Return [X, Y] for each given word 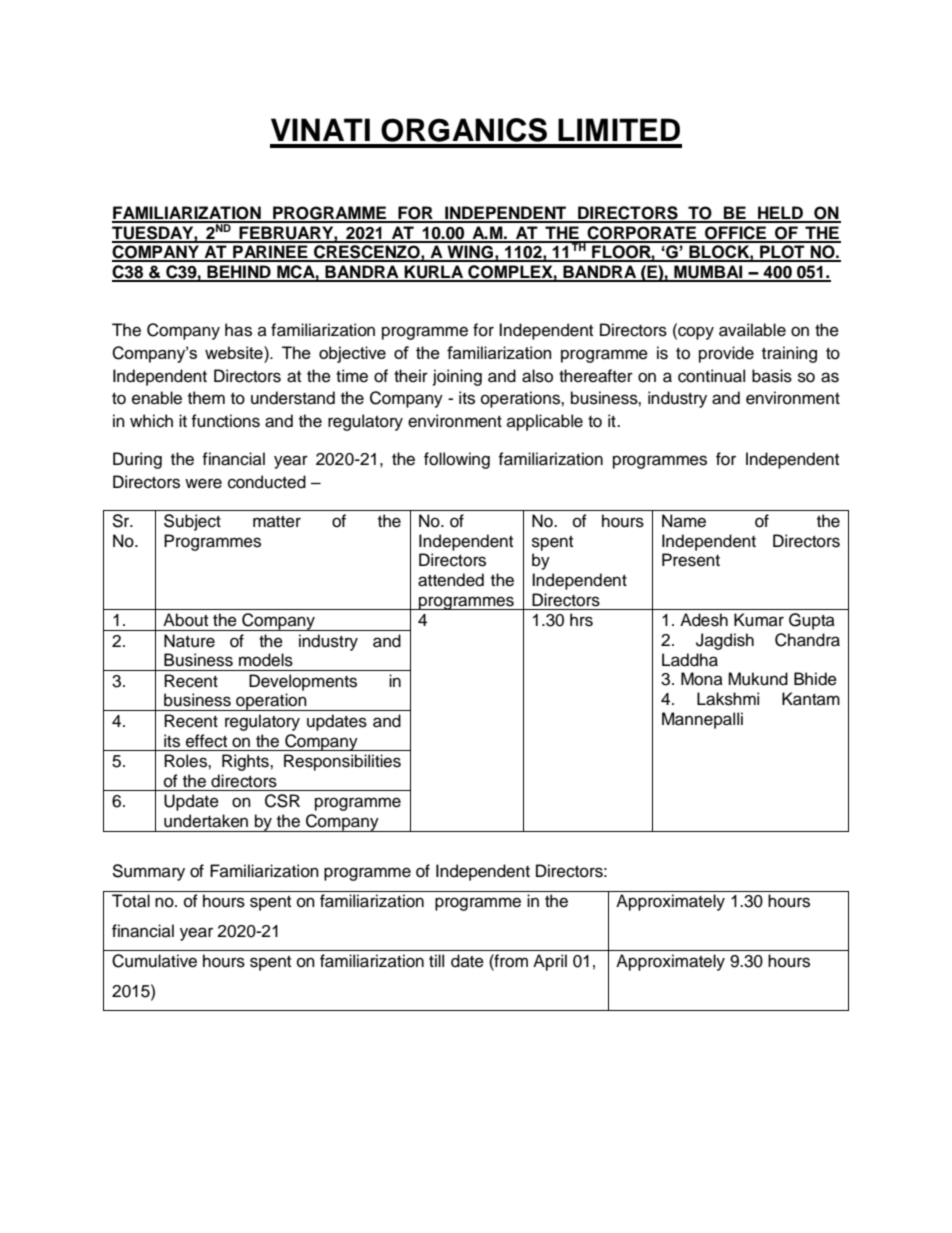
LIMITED [619, 129]
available [752, 330]
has [238, 330]
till [436, 960]
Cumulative [154, 961]
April [550, 962]
